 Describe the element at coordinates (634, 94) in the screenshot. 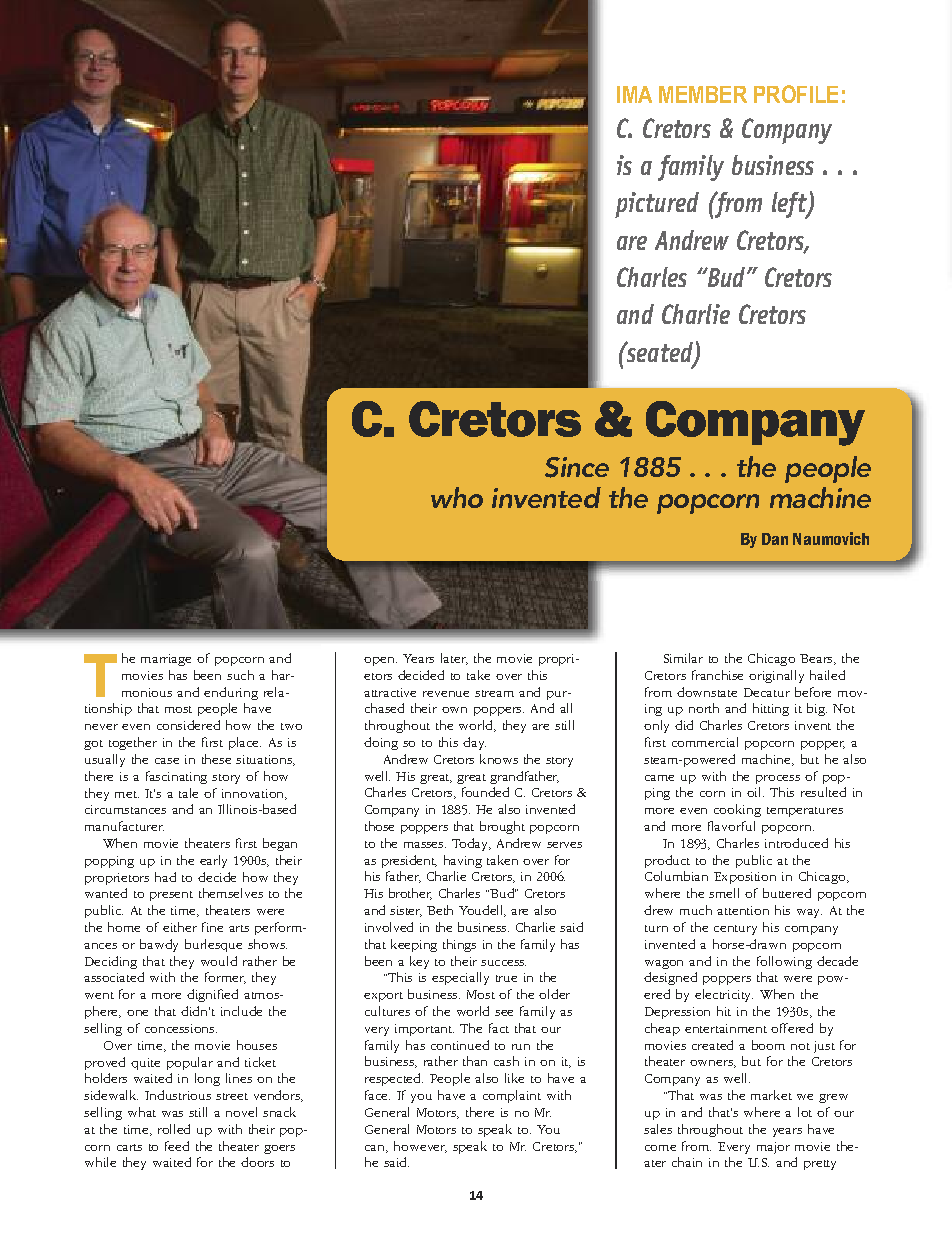

I see `IMA` at that location.
